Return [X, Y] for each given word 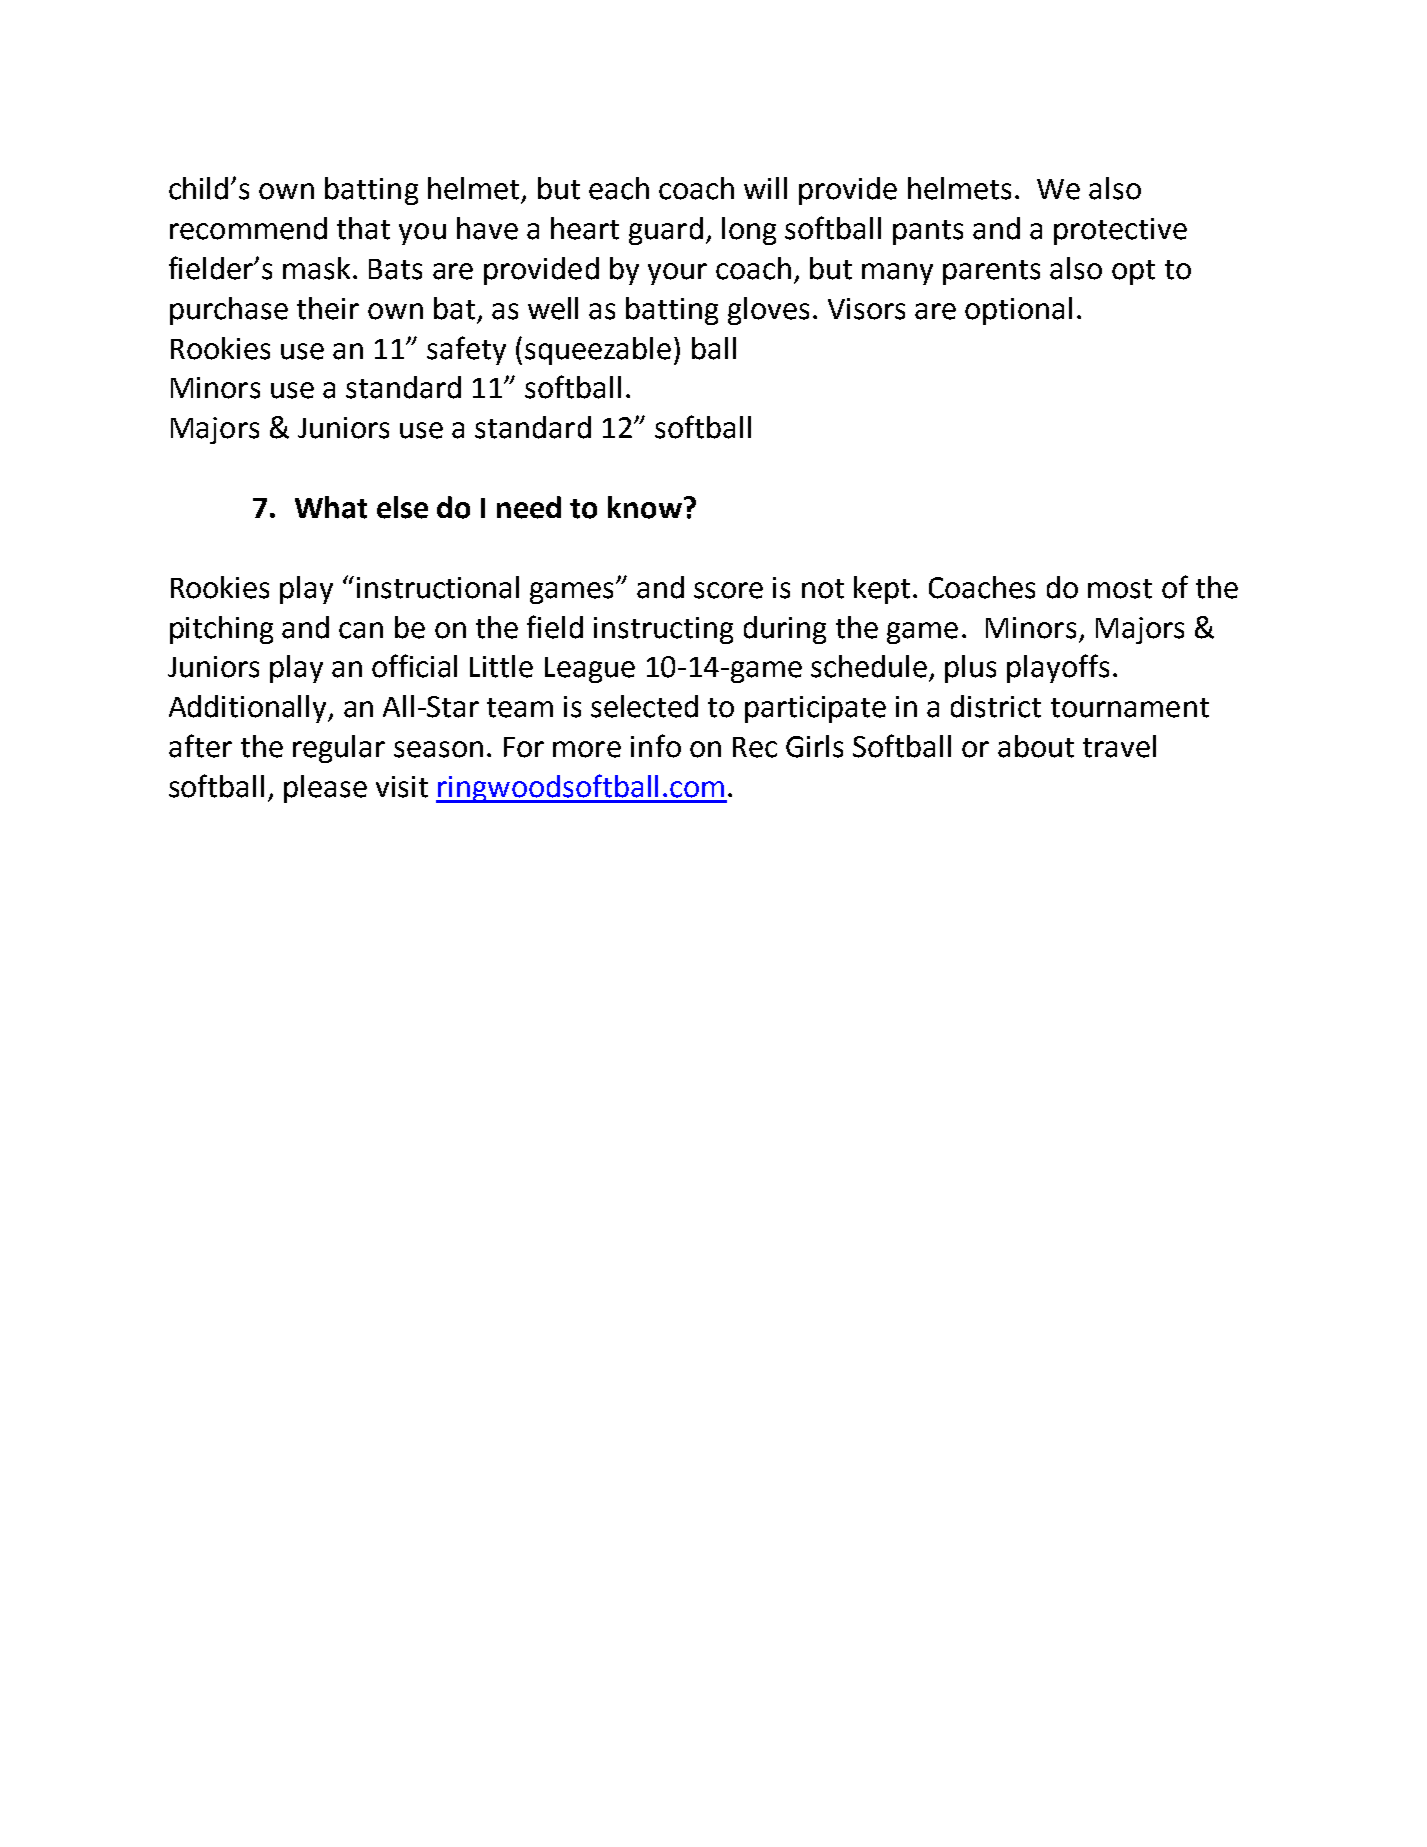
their [328, 308]
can [361, 630]
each [619, 188]
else [402, 507]
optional [1018, 311]
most [1120, 589]
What [331, 507]
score [728, 590]
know [645, 507]
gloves [768, 311]
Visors [866, 309]
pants [928, 232]
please [325, 789]
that [363, 228]
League [590, 670]
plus [970, 669]
